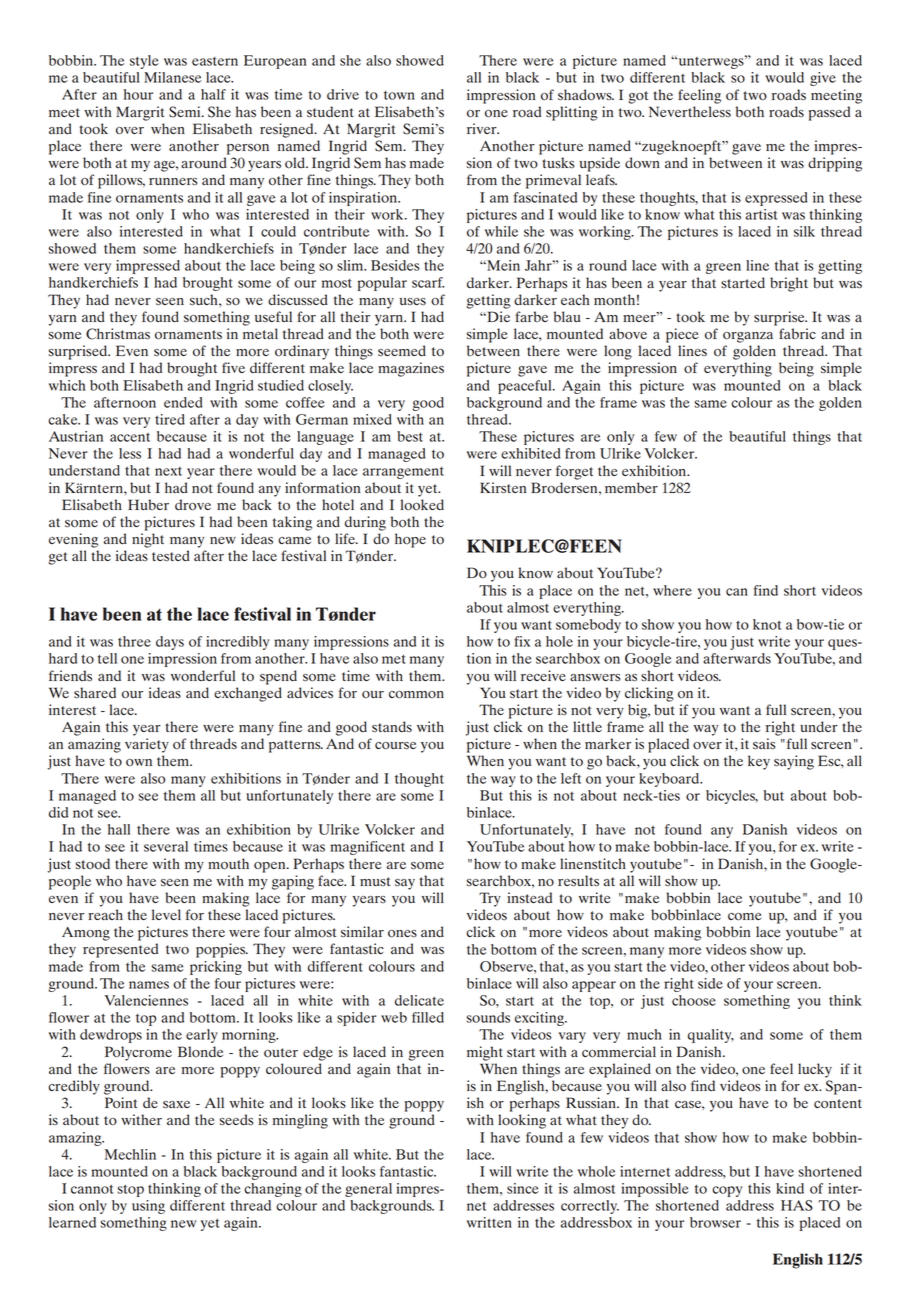 The height and width of the page is (1308, 924). I want to click on town, so click(399, 95).
